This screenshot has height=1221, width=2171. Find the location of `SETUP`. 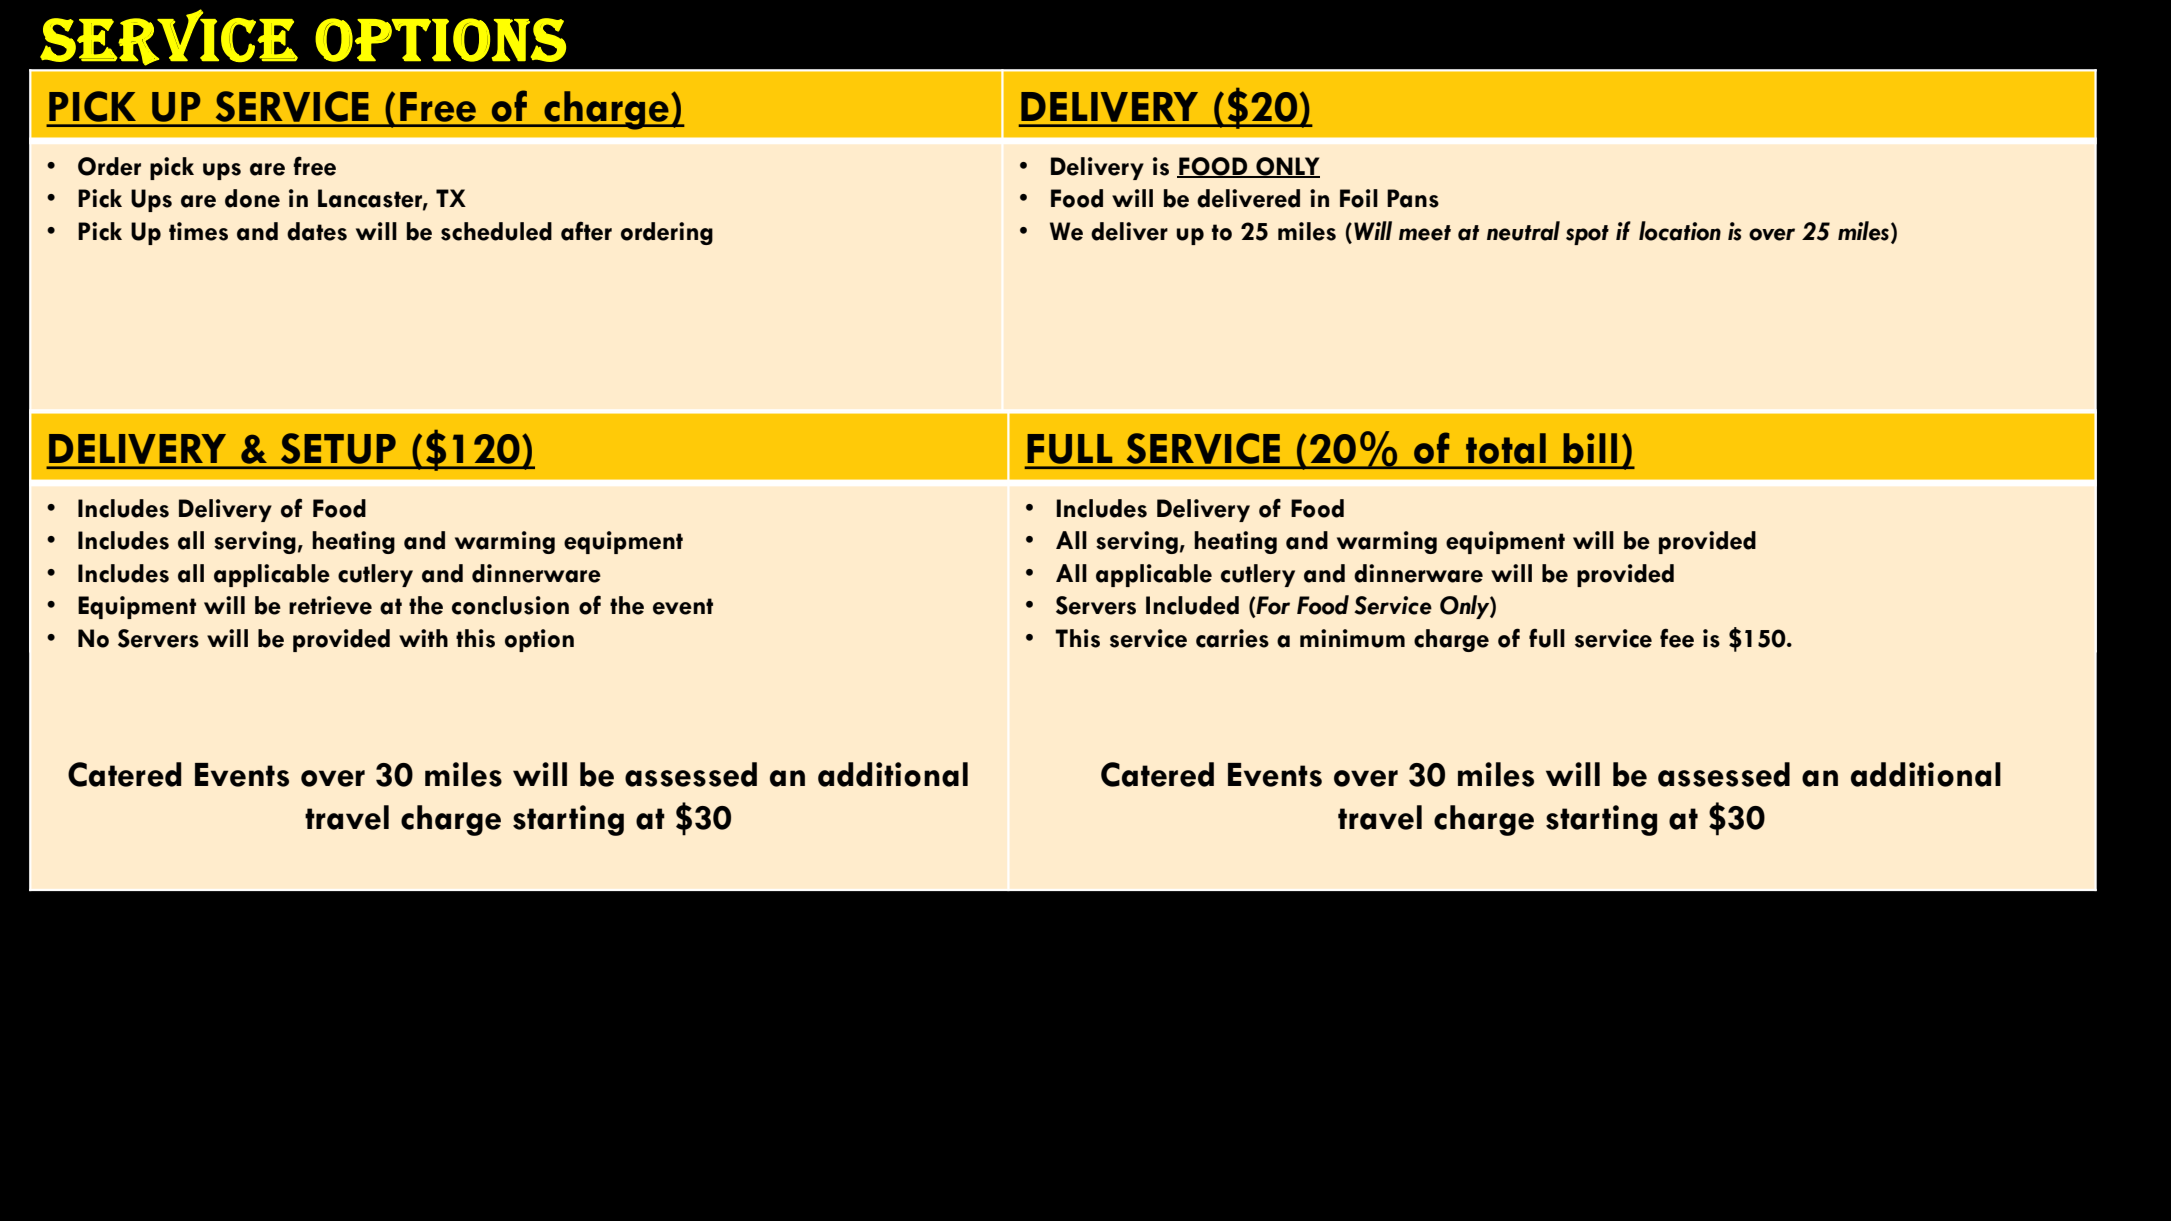

SETUP is located at coordinates (338, 448).
